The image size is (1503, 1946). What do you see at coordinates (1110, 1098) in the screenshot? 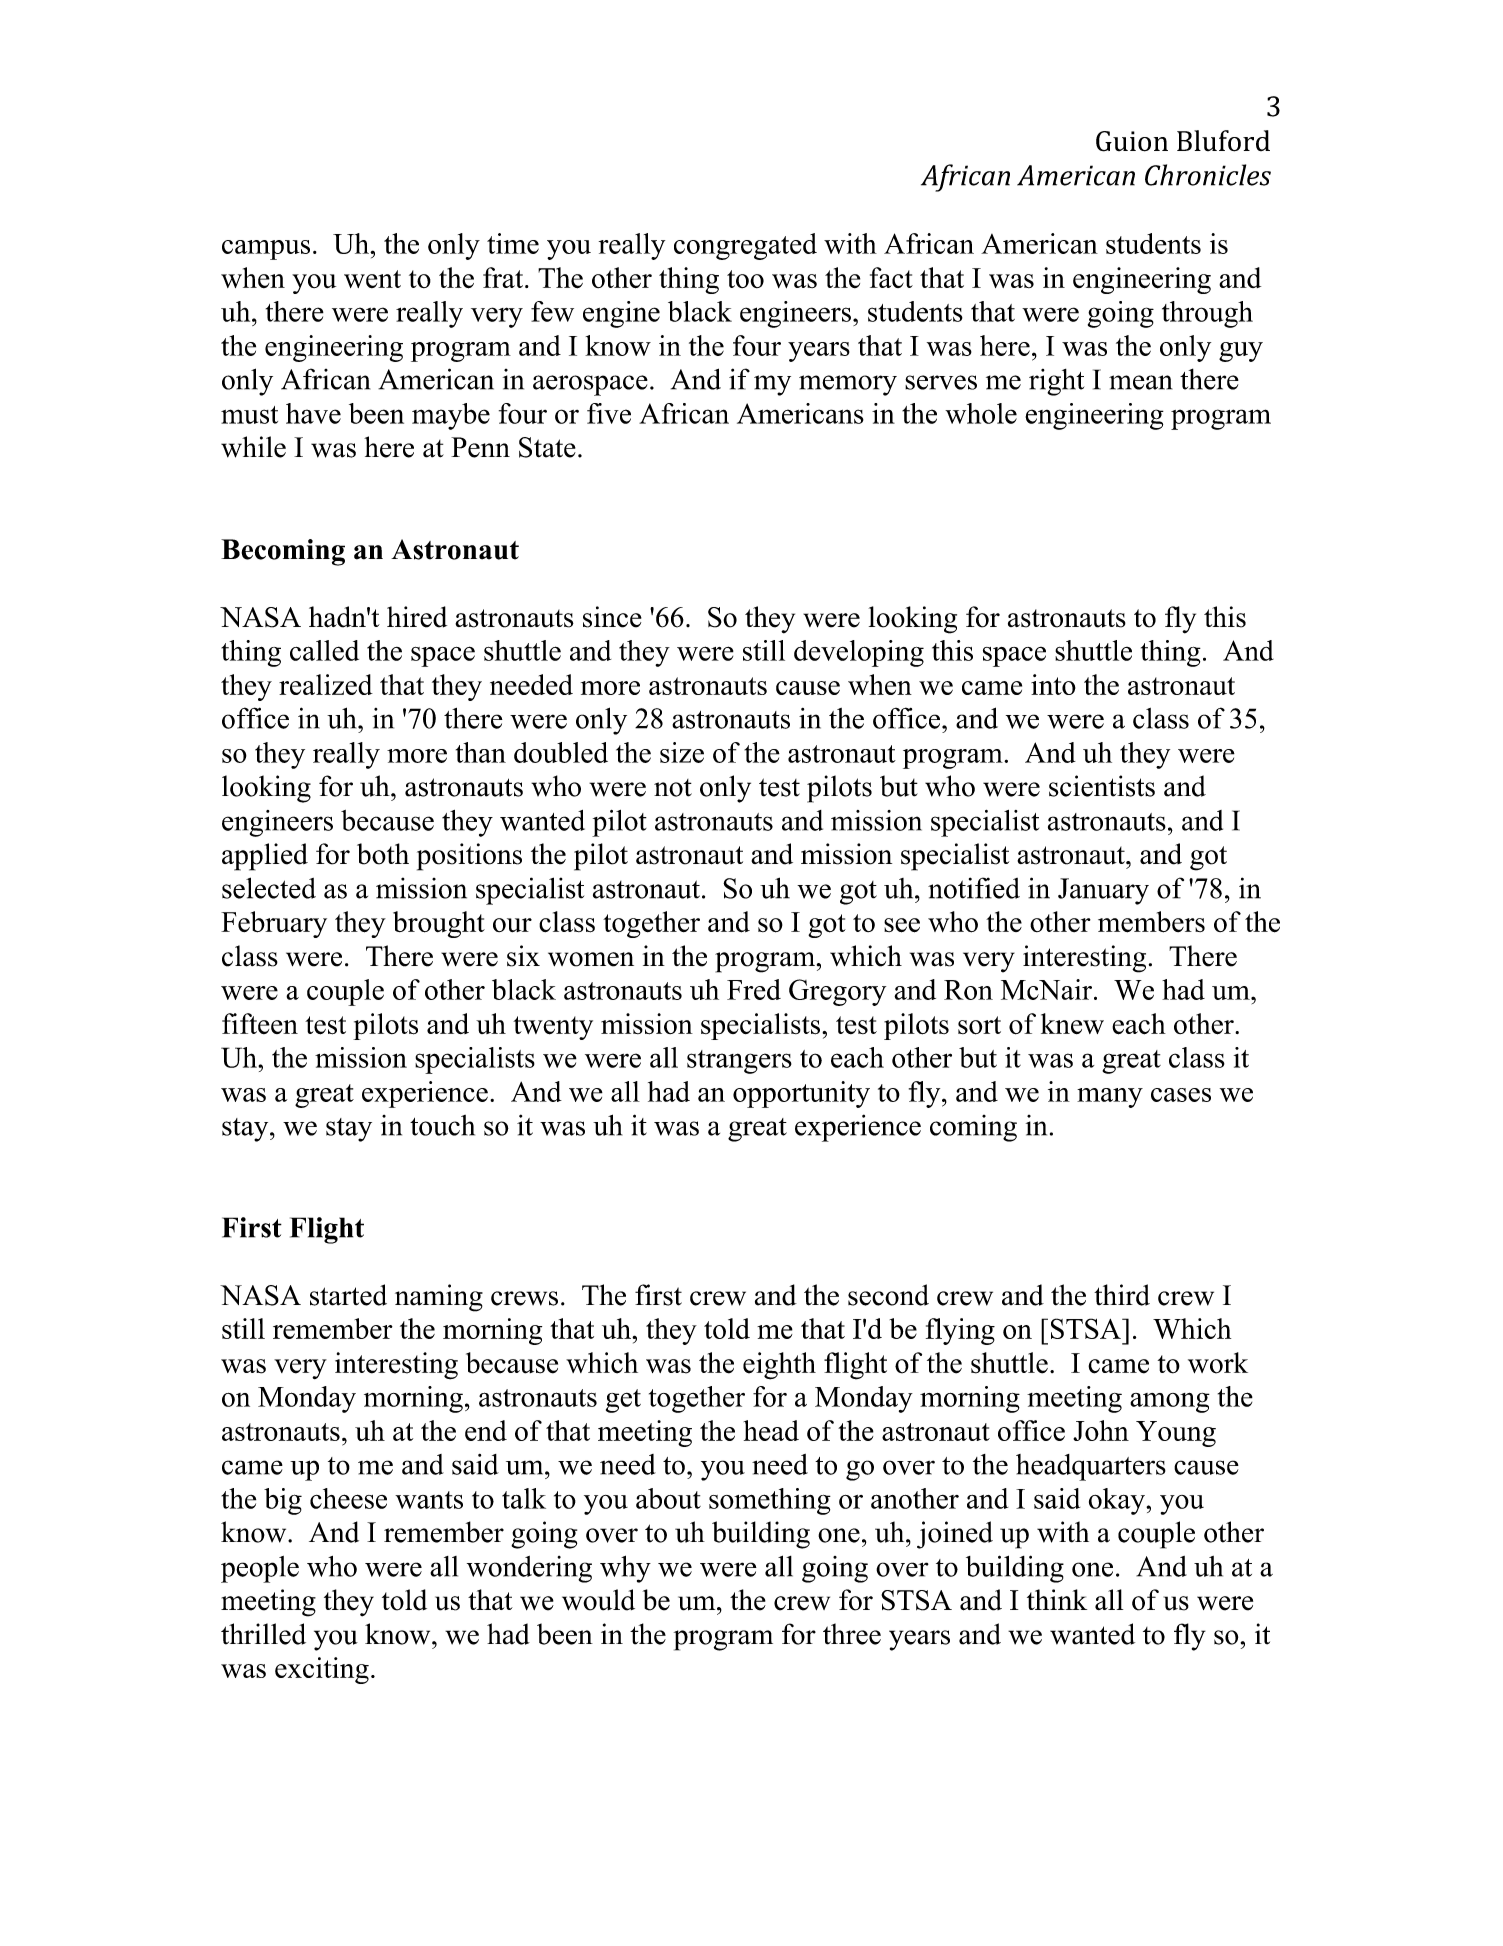
I see `many` at bounding box center [1110, 1098].
